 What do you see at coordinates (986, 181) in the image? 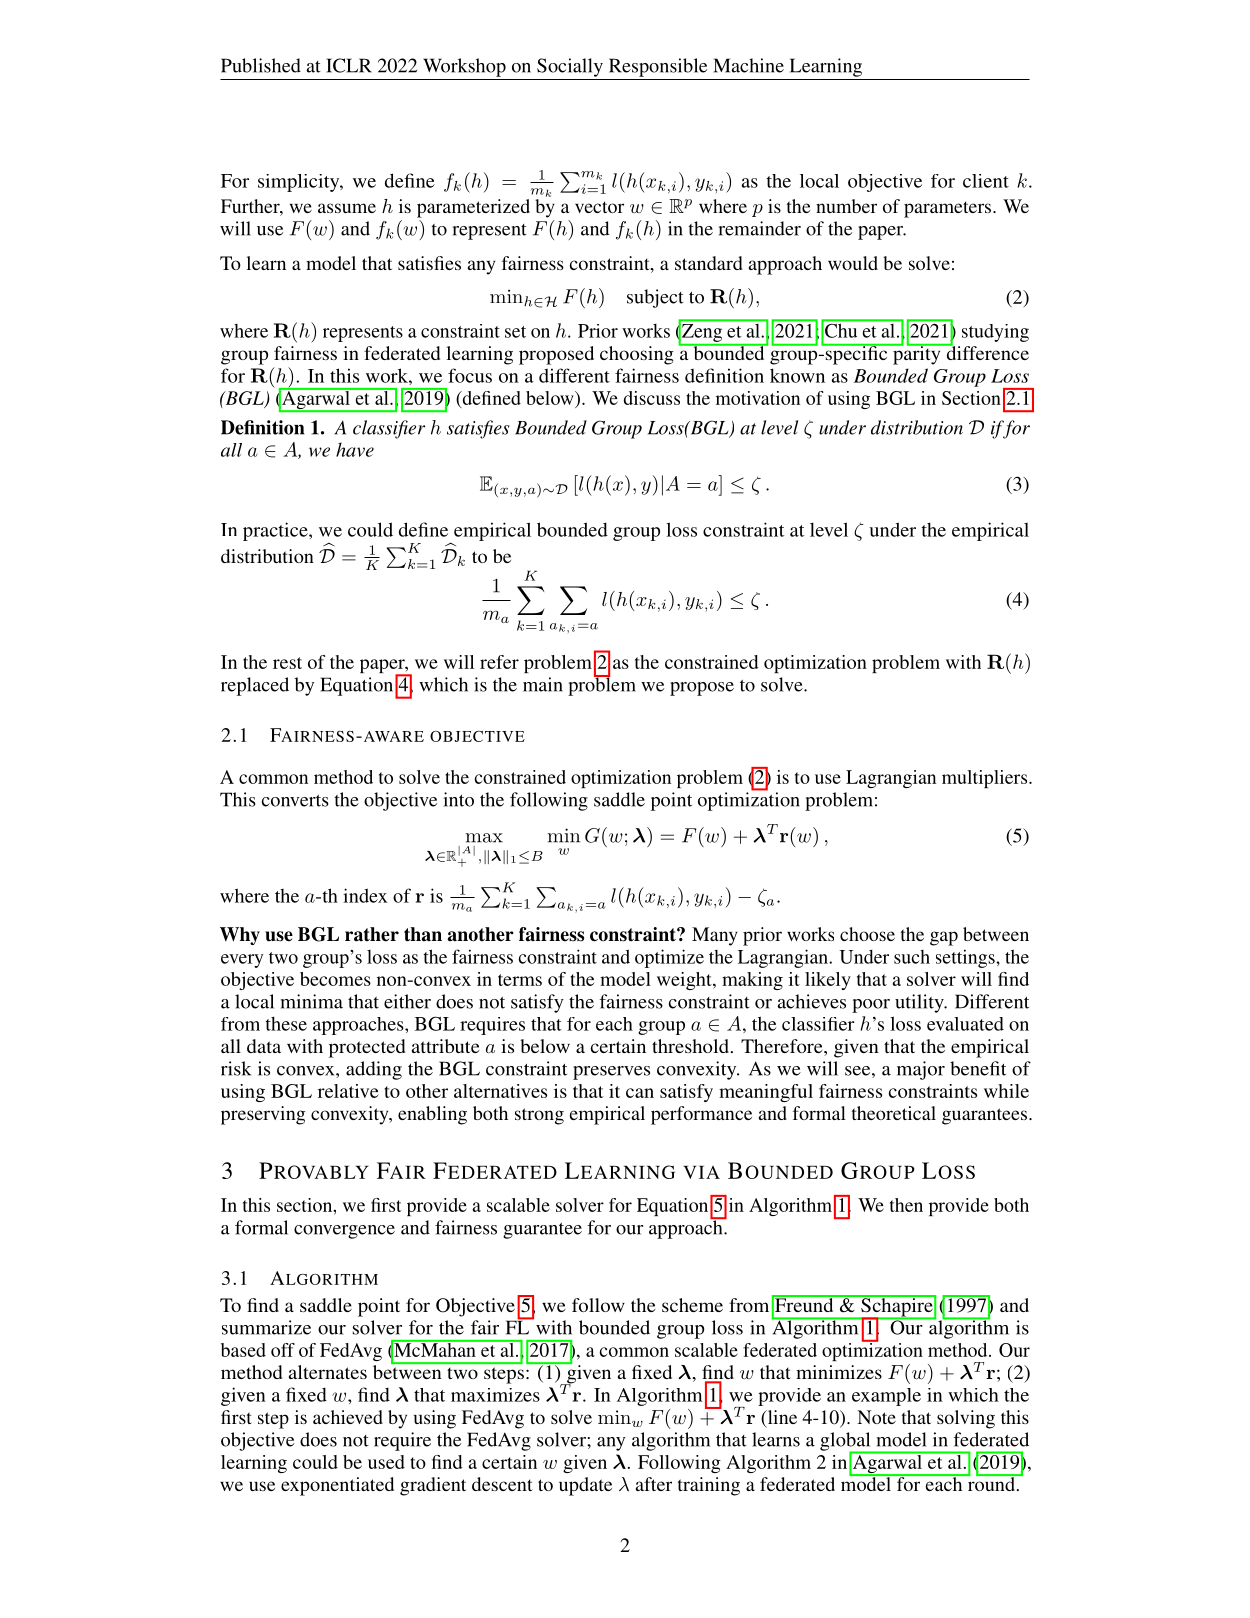
I see `client` at bounding box center [986, 181].
